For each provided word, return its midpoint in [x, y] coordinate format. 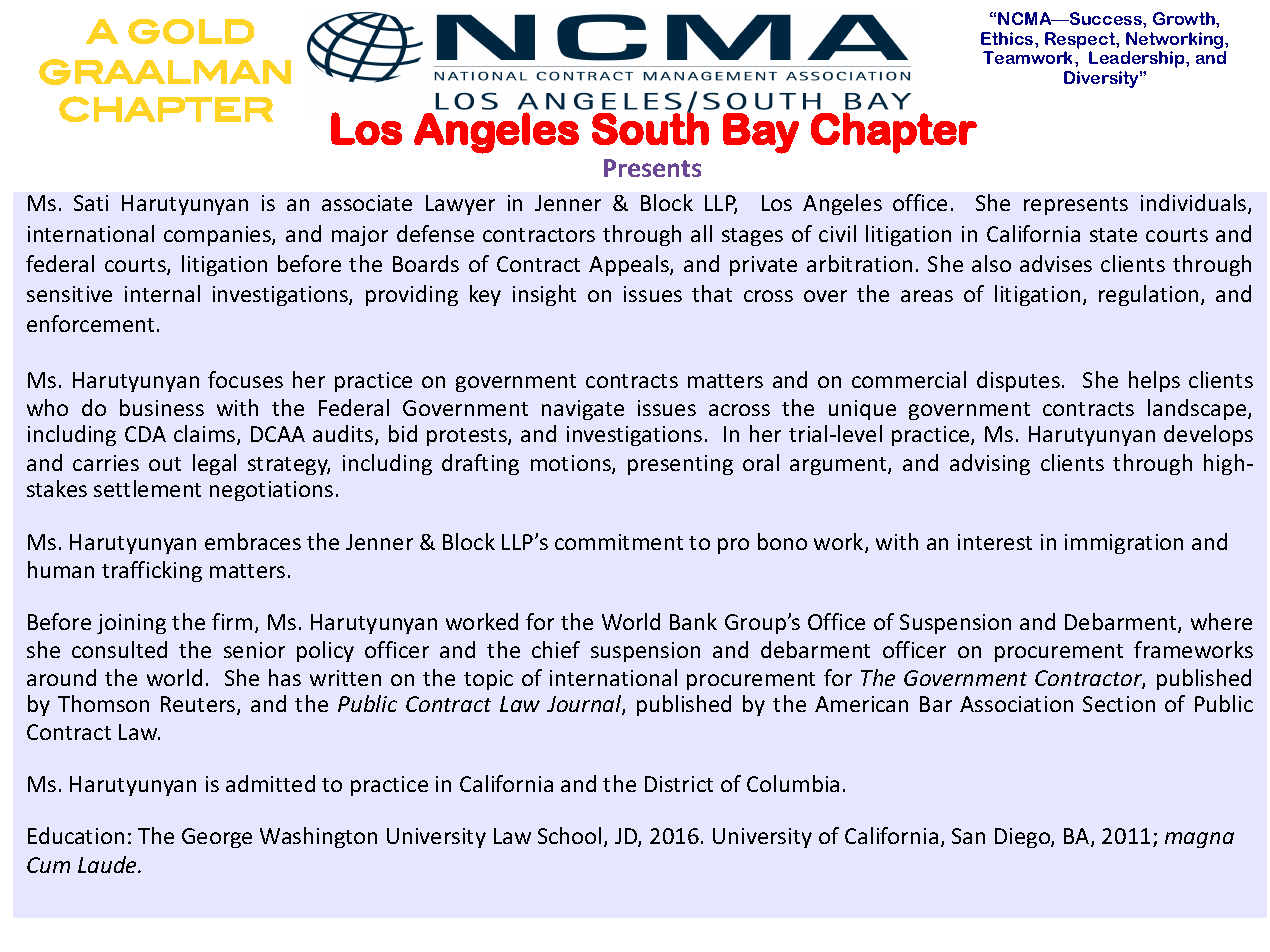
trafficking [152, 571]
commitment [619, 542]
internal [162, 293]
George [217, 838]
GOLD [191, 31]
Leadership [1138, 59]
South [650, 128]
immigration [1124, 544]
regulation [1148, 295]
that [712, 293]
